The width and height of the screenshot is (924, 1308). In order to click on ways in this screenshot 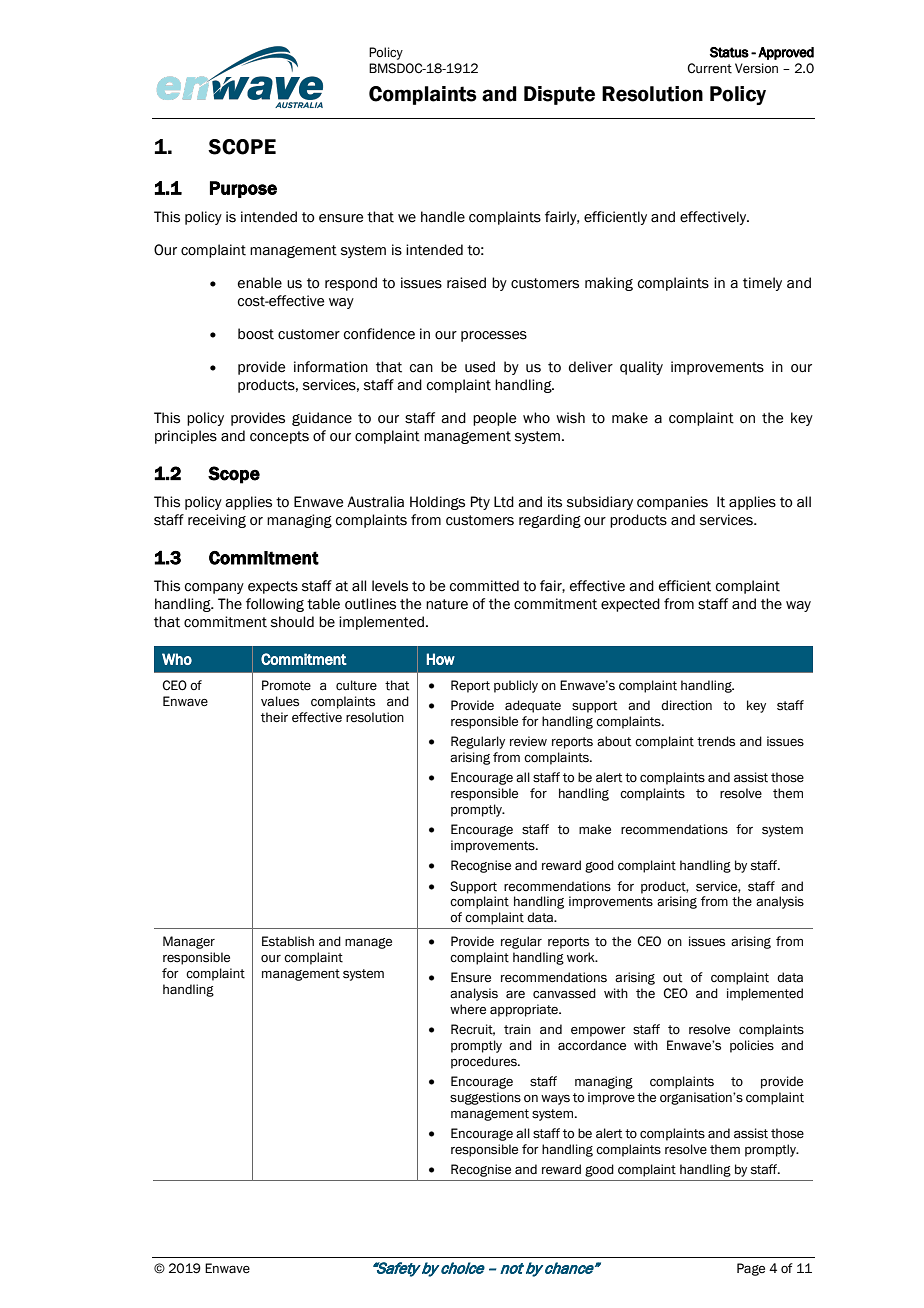, I will do `click(555, 1099)`.
